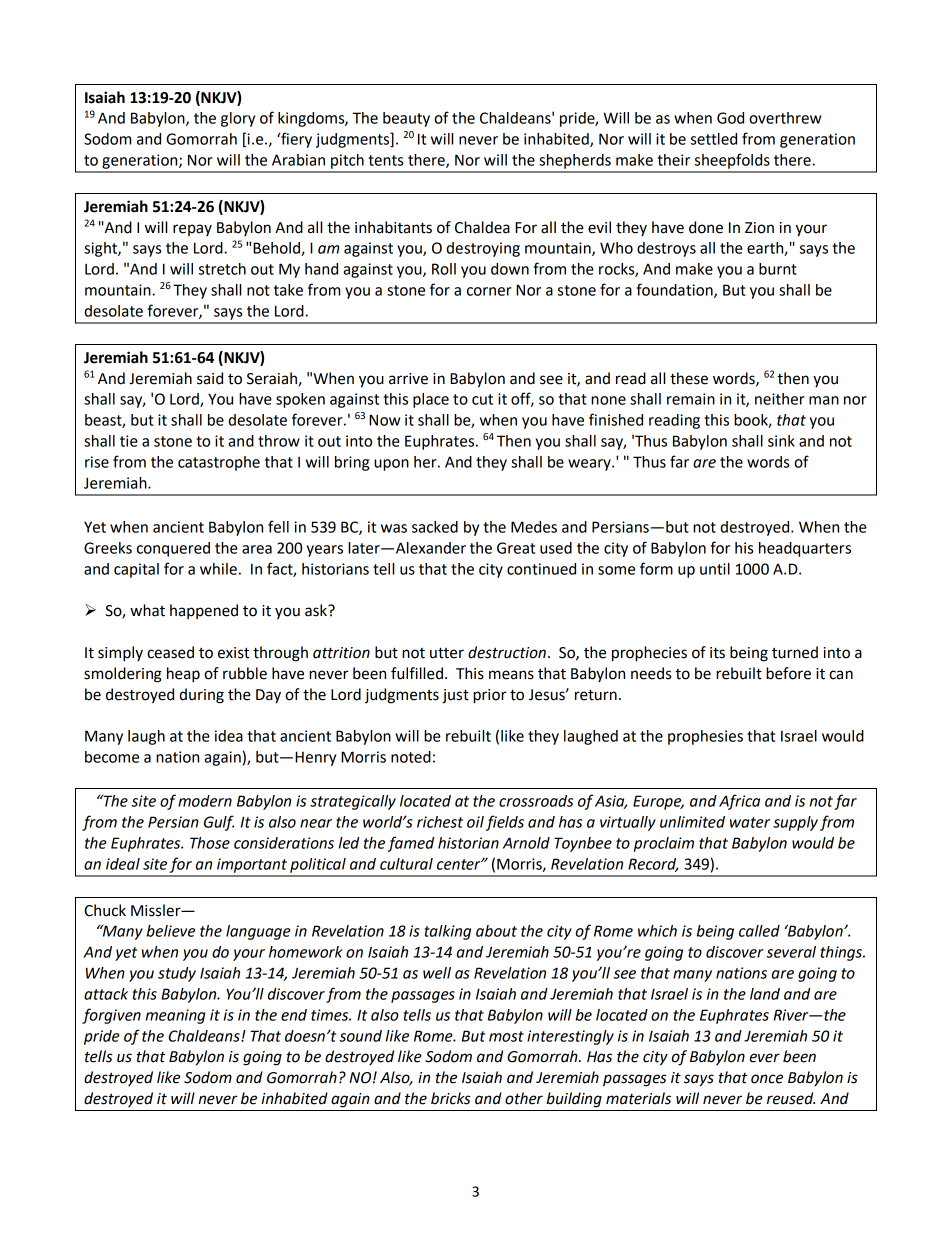 Image resolution: width=952 pixels, height=1233 pixels. What do you see at coordinates (204, 611) in the page?
I see `happened` at bounding box center [204, 611].
